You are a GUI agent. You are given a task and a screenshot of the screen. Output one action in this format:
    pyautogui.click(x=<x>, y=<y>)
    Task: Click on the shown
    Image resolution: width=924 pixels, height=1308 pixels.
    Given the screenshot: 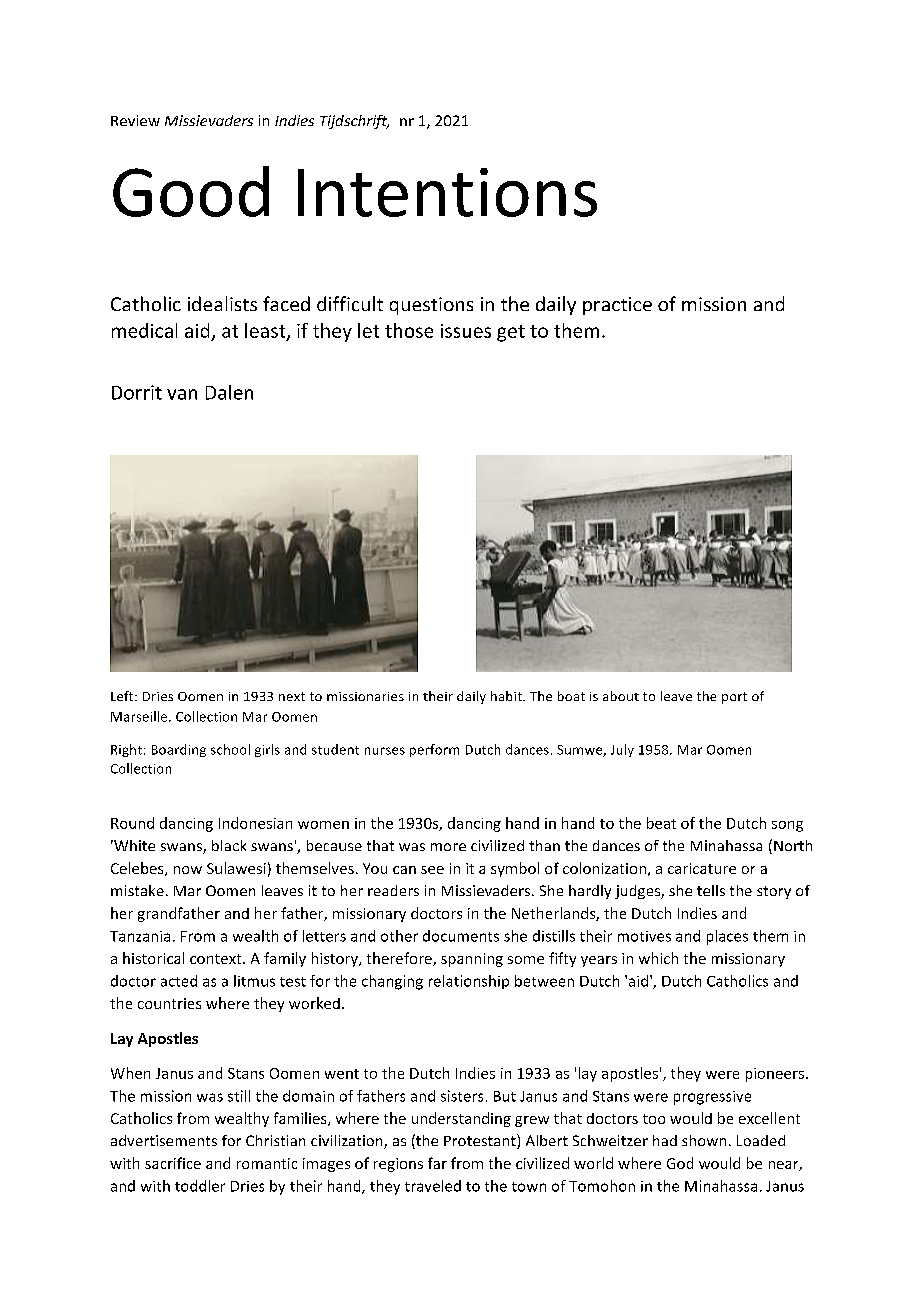 What is the action you would take?
    pyautogui.click(x=704, y=1140)
